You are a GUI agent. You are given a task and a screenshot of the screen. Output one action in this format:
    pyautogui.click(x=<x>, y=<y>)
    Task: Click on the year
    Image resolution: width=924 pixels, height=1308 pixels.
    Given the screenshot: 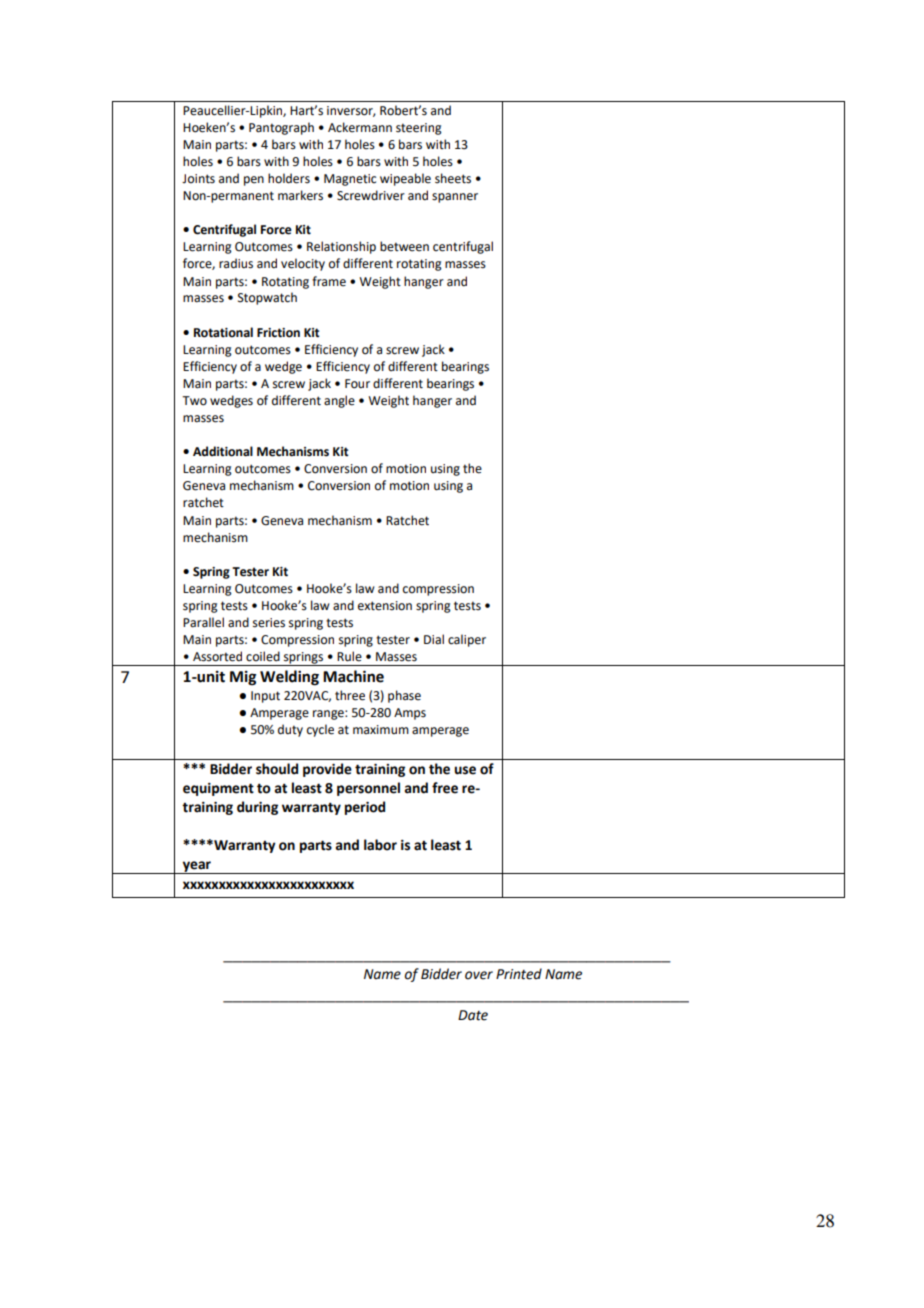 What is the action you would take?
    pyautogui.click(x=197, y=867)
